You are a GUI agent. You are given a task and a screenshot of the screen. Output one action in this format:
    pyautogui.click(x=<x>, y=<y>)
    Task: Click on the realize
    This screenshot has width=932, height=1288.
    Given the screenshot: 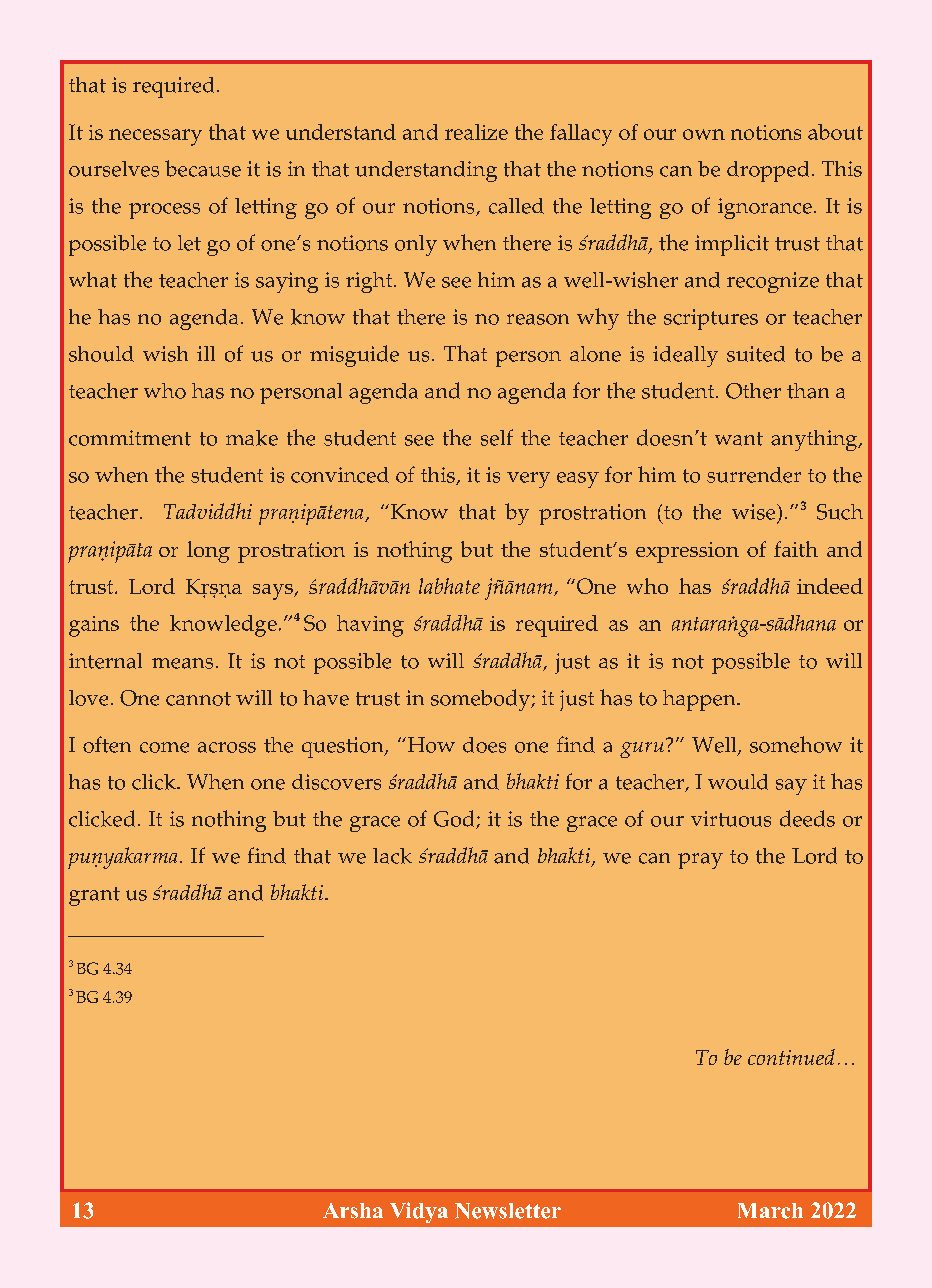 What is the action you would take?
    pyautogui.click(x=476, y=132)
